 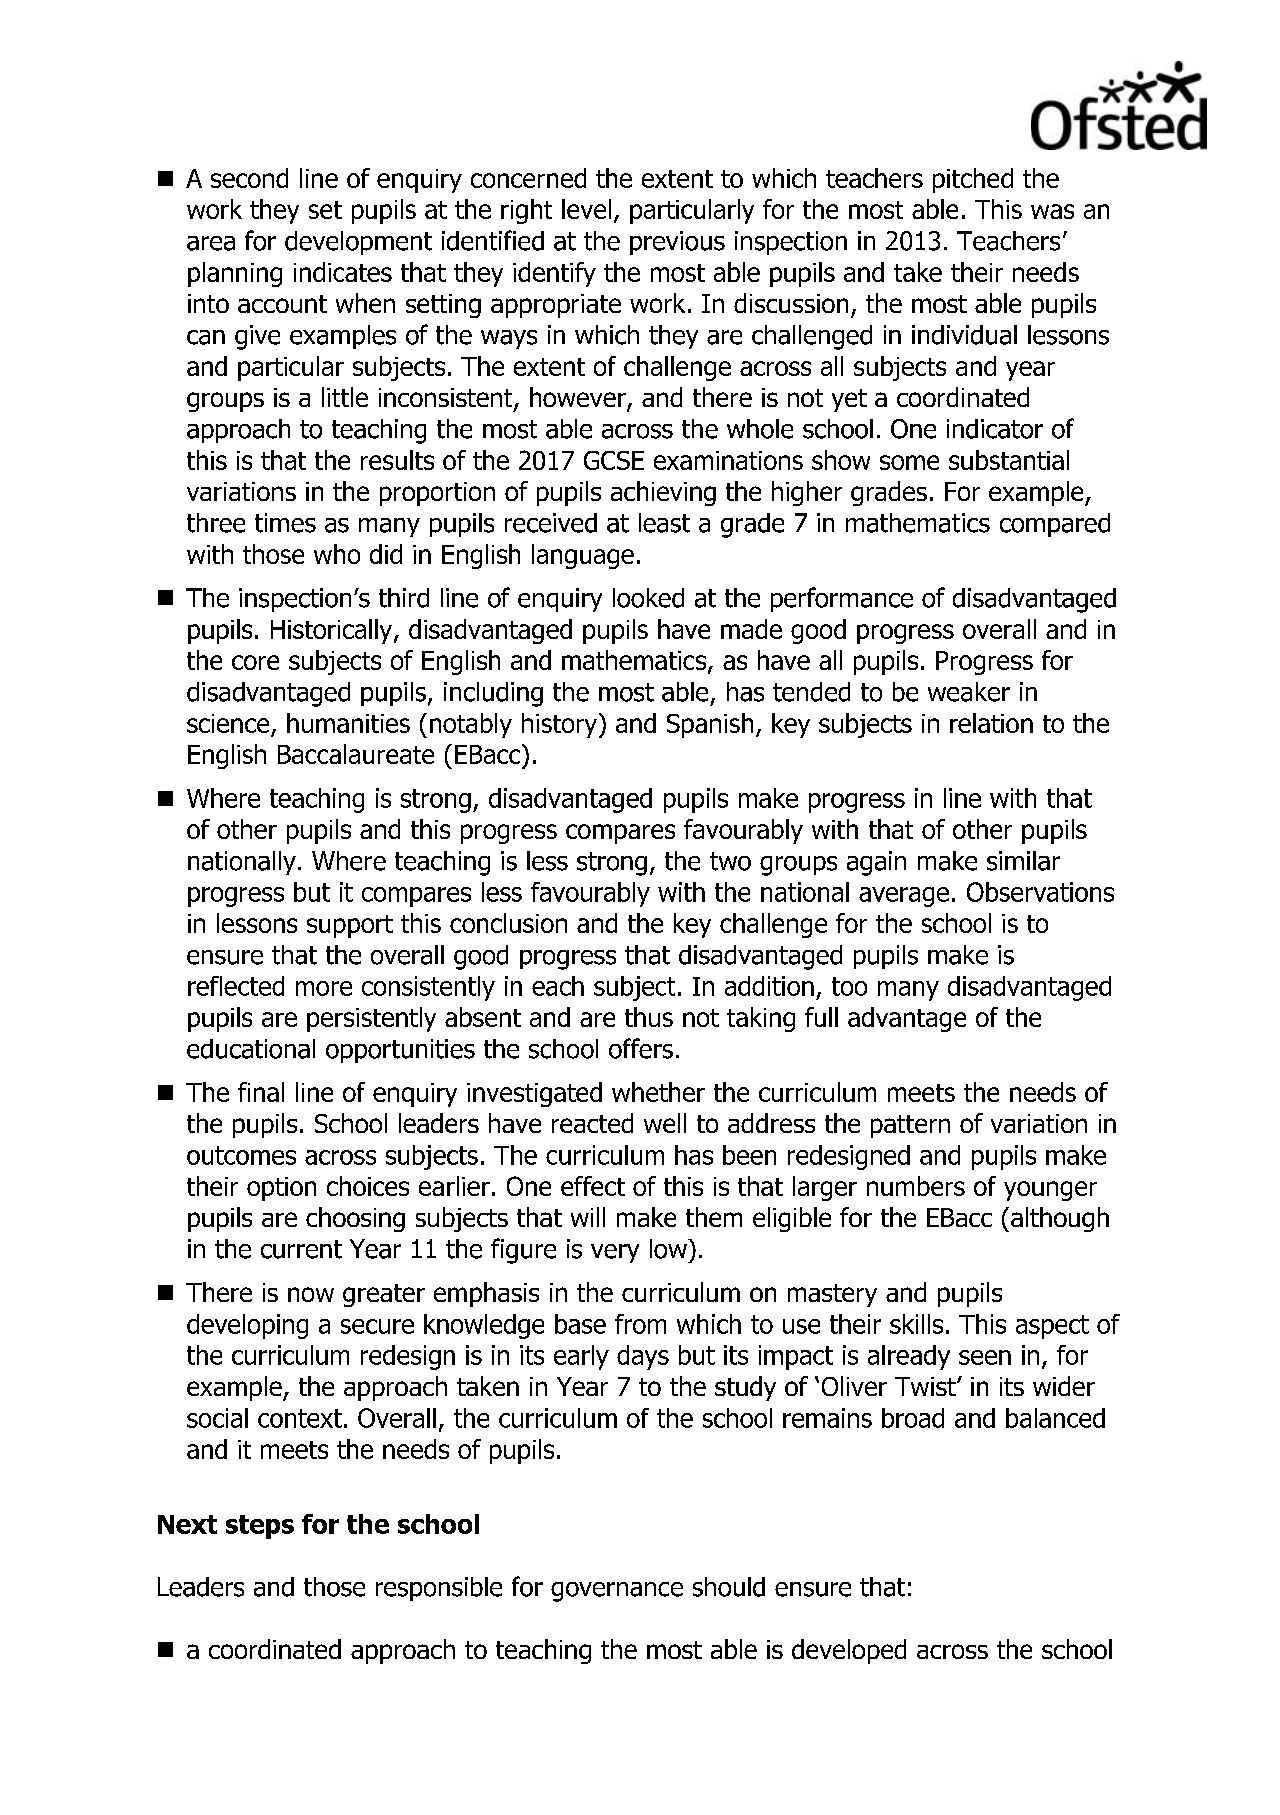 What do you see at coordinates (617, 1592) in the screenshot?
I see `governance` at bounding box center [617, 1592].
